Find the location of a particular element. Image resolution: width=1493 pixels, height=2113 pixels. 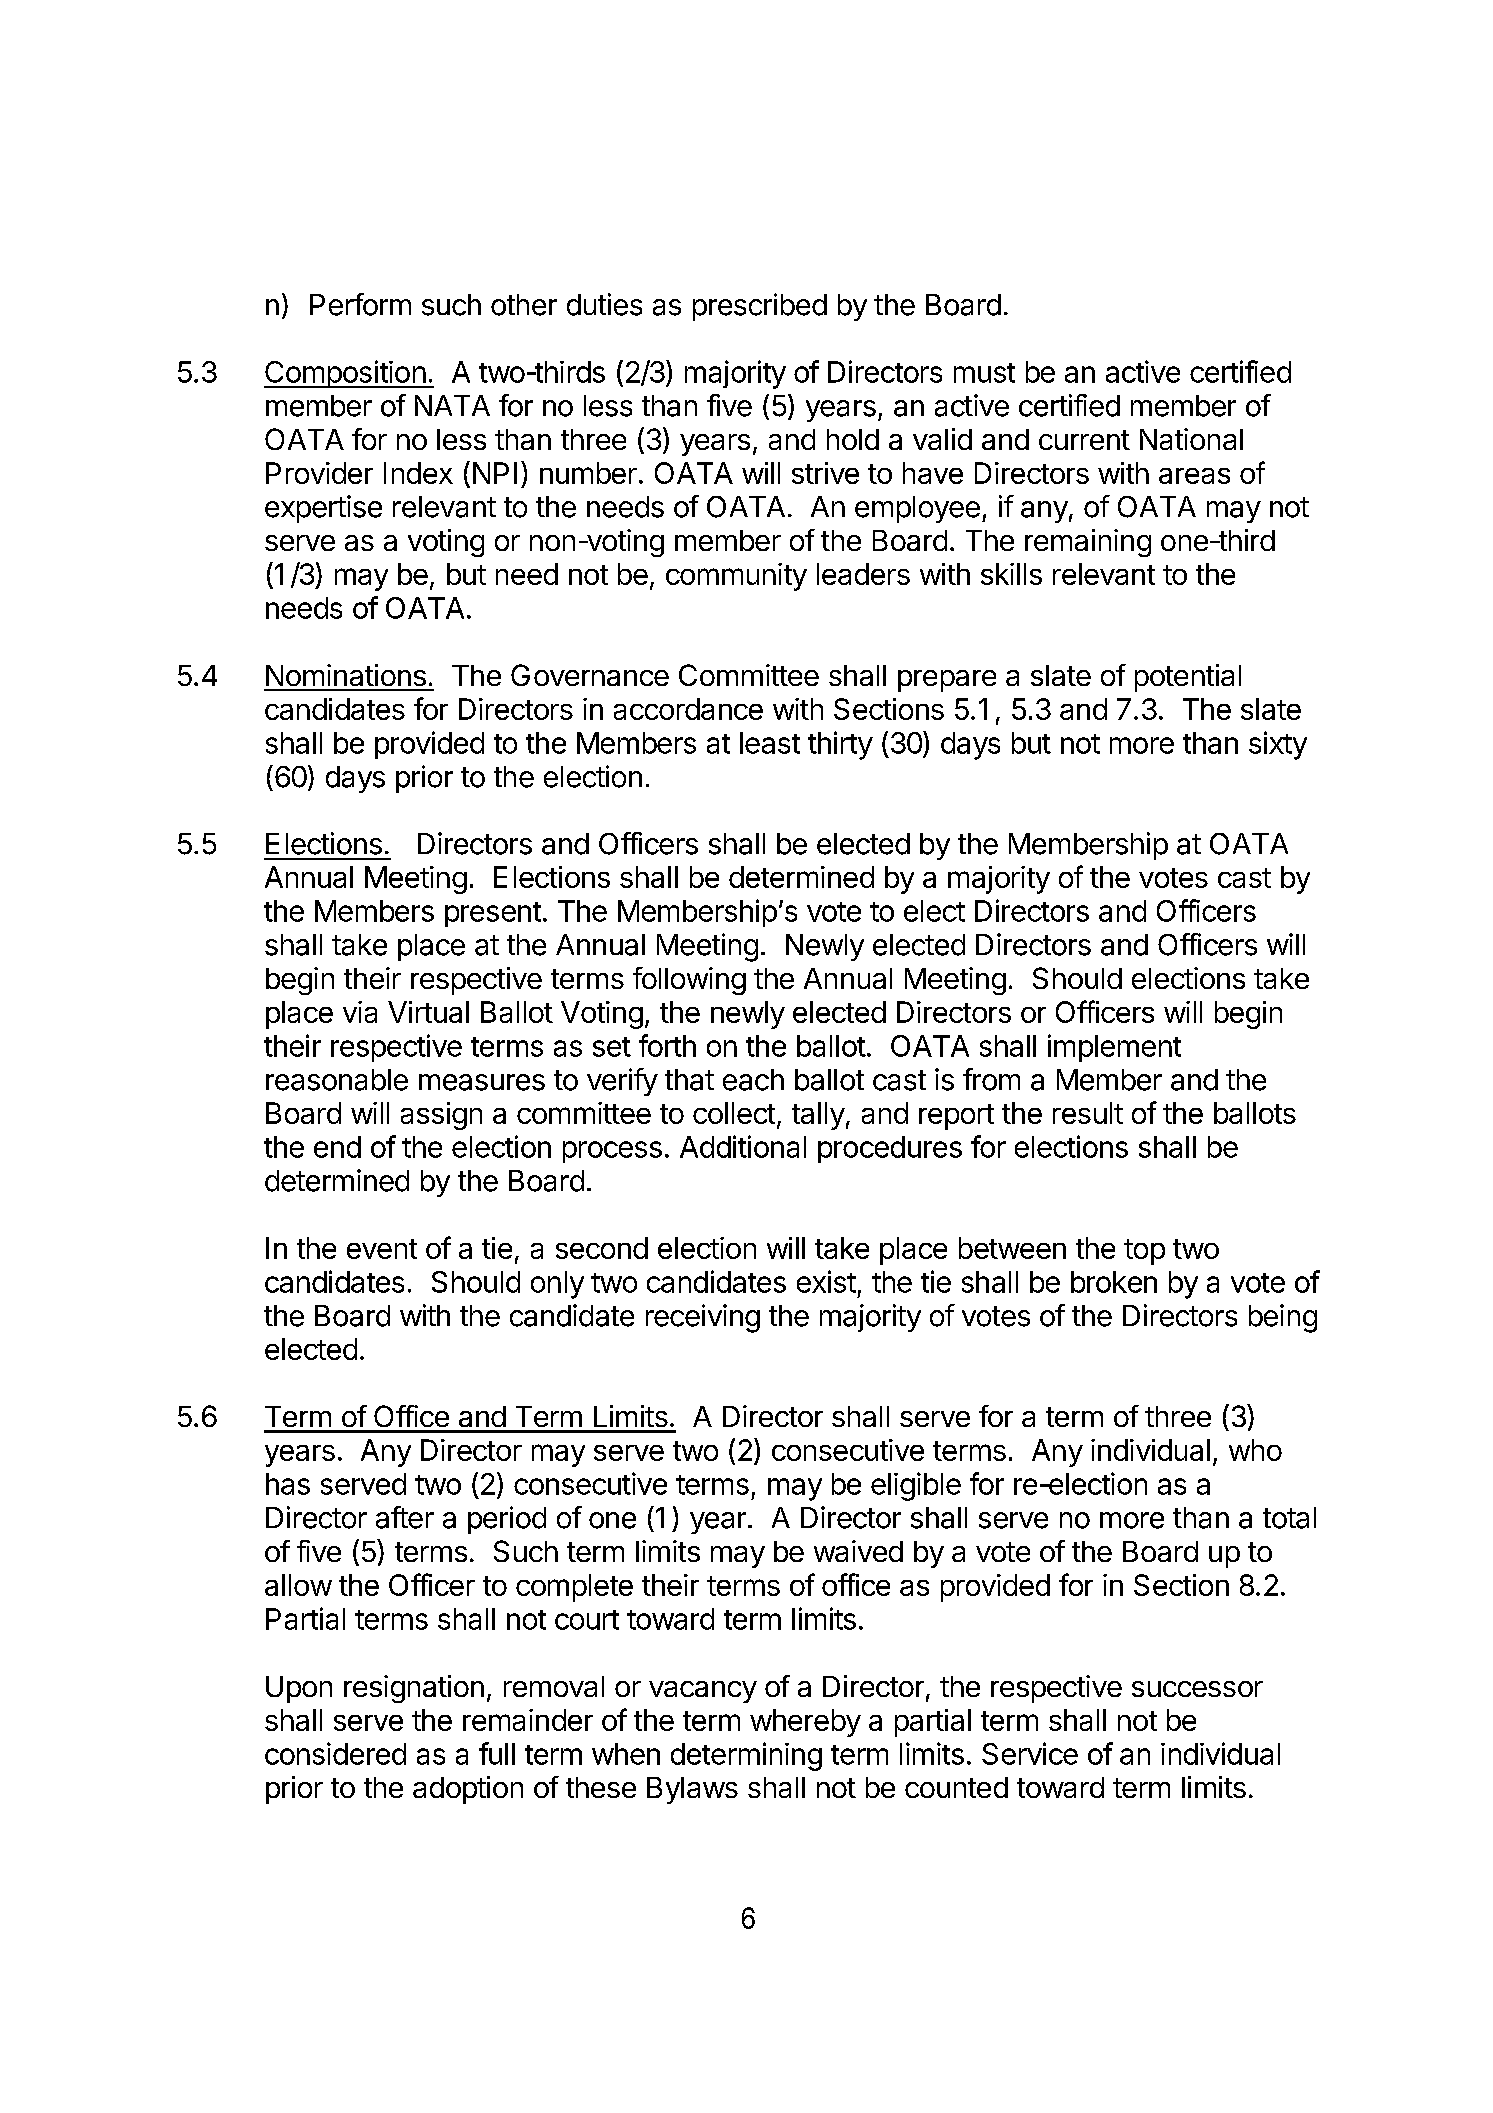

prescribed is located at coordinates (760, 307).
